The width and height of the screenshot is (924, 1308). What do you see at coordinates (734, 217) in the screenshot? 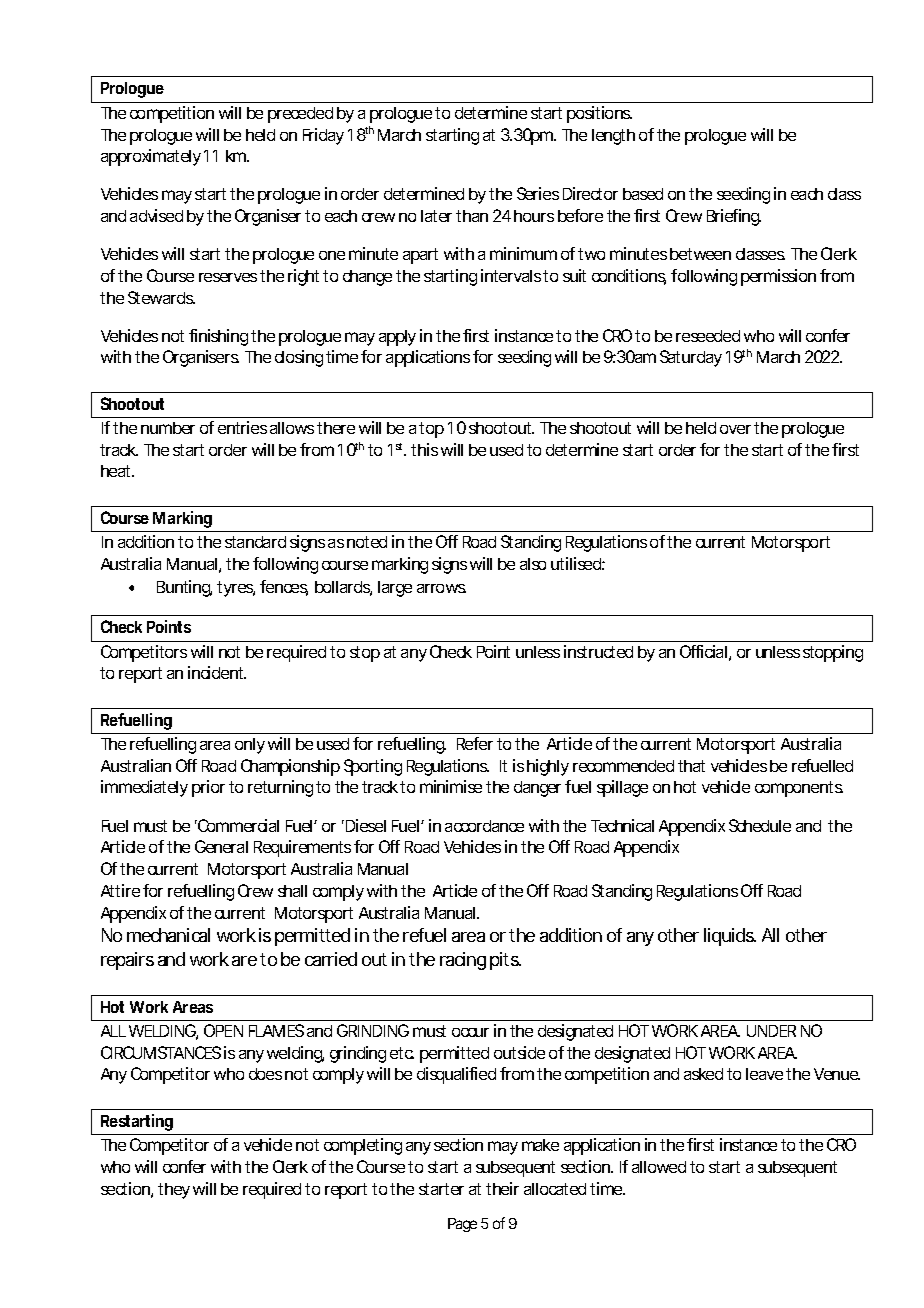
I see `Briefing` at bounding box center [734, 217].
